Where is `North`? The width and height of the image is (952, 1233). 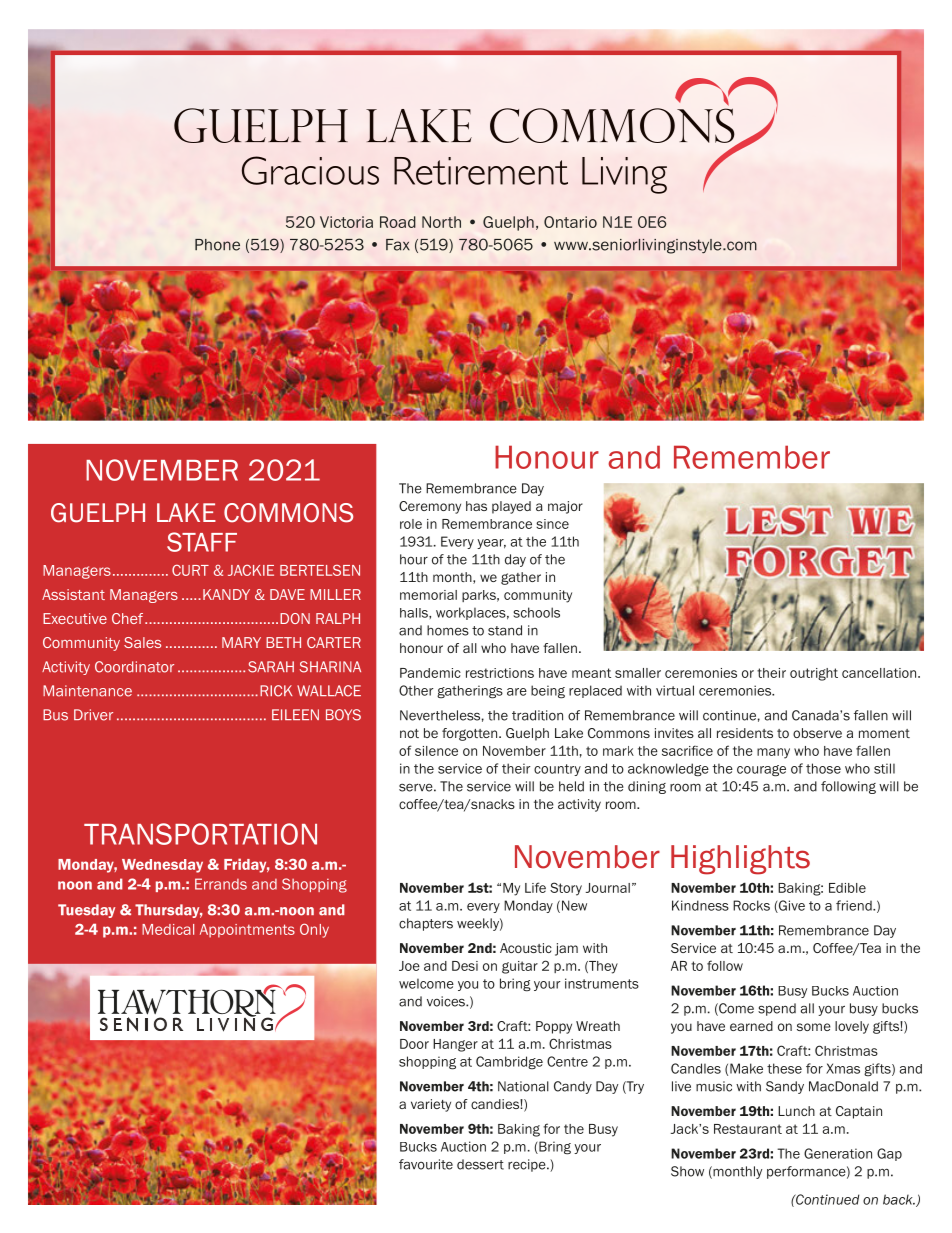 North is located at coordinates (441, 222).
